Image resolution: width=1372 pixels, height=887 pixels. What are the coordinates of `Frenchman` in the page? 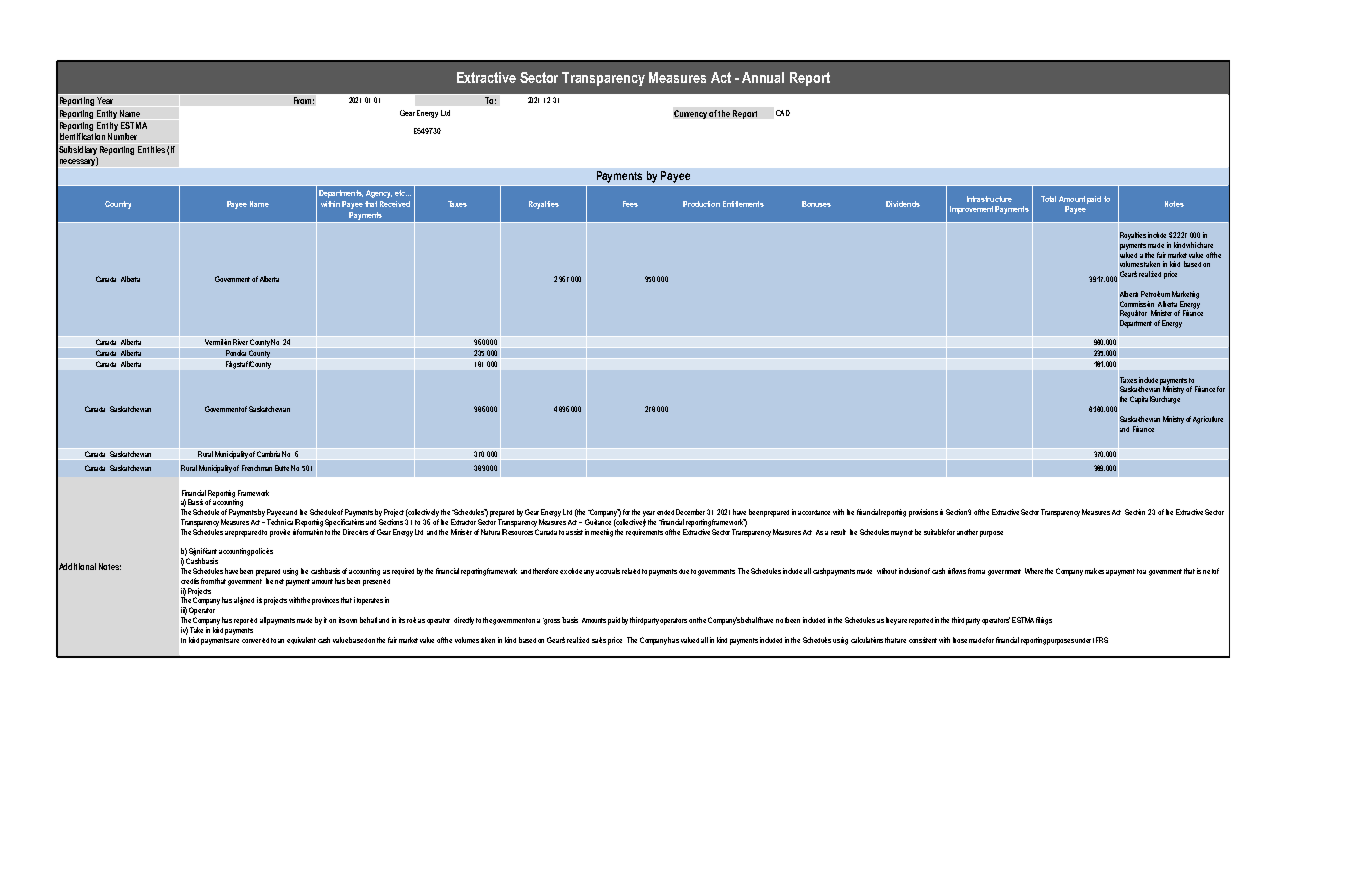 It's located at (257, 468).
